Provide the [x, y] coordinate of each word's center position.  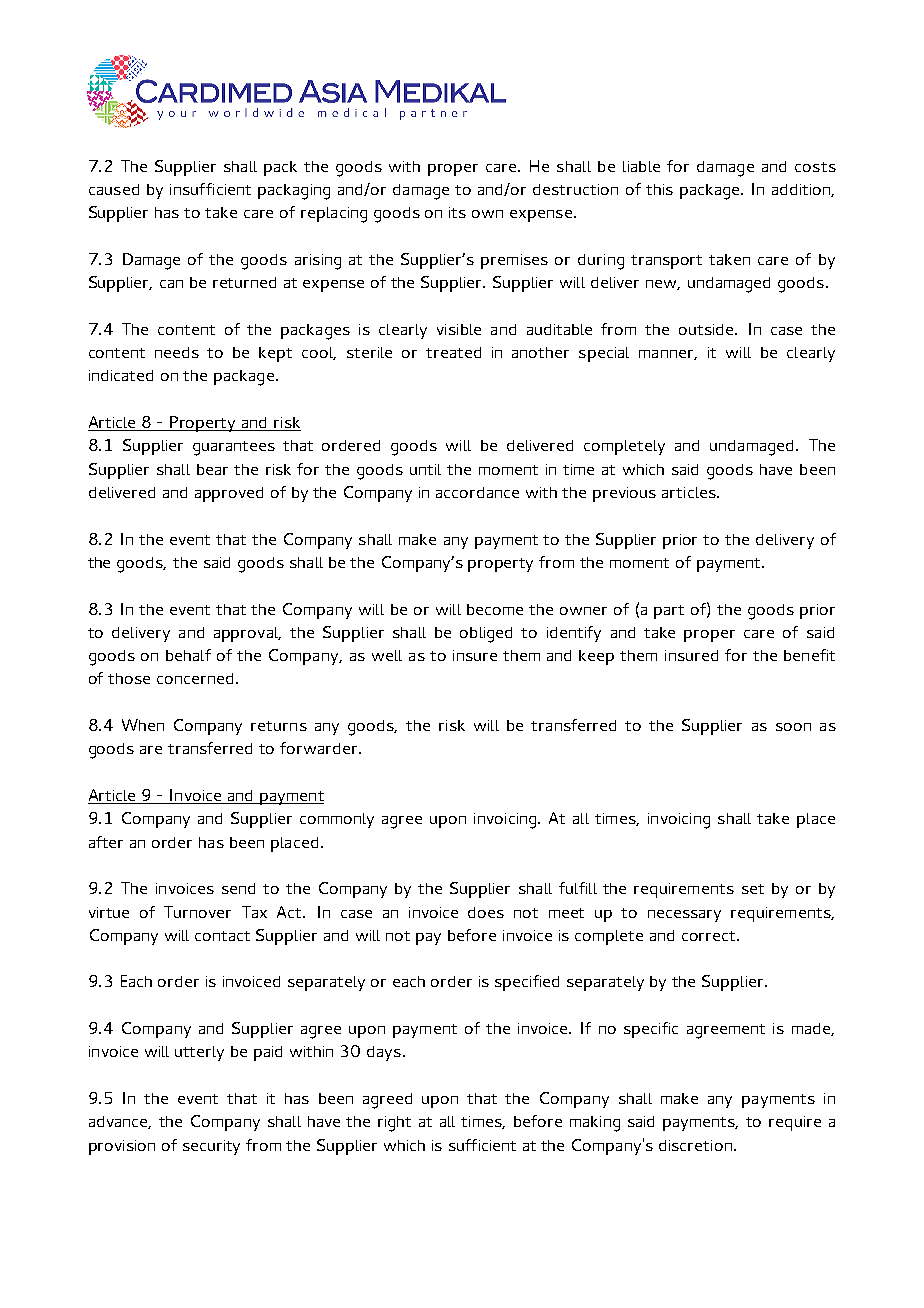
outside [707, 329]
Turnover [197, 912]
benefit [809, 655]
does [486, 912]
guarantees [234, 448]
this [659, 189]
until [425, 469]
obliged [486, 635]
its [457, 212]
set [753, 889]
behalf [188, 655]
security [211, 1147]
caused [114, 189]
